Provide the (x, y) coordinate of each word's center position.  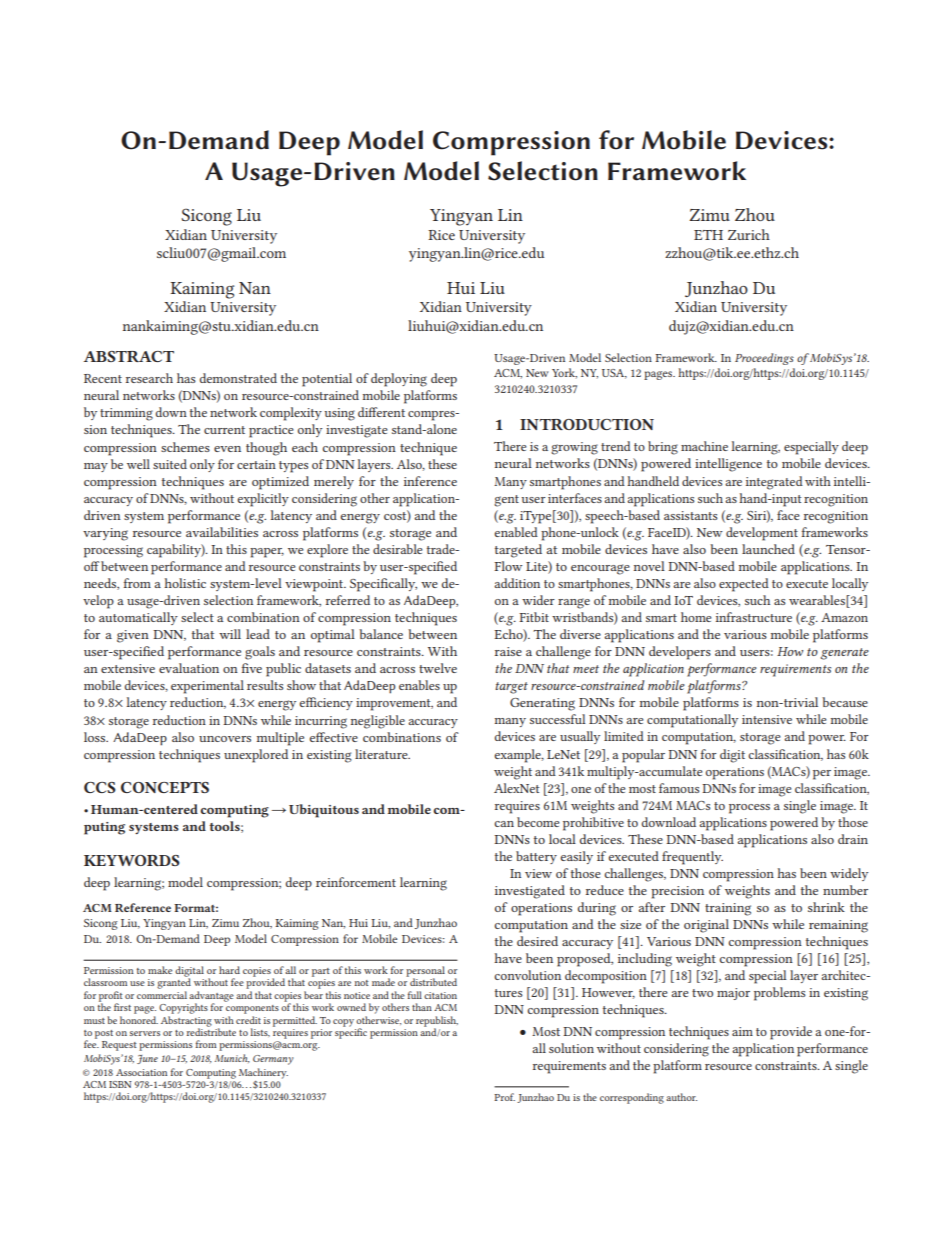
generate (844, 654)
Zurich (749, 234)
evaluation (189, 668)
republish (437, 1022)
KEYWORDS (132, 860)
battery (536, 857)
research (149, 378)
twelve (438, 668)
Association (141, 1072)
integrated (774, 483)
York (564, 373)
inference (430, 481)
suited (170, 464)
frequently (692, 858)
